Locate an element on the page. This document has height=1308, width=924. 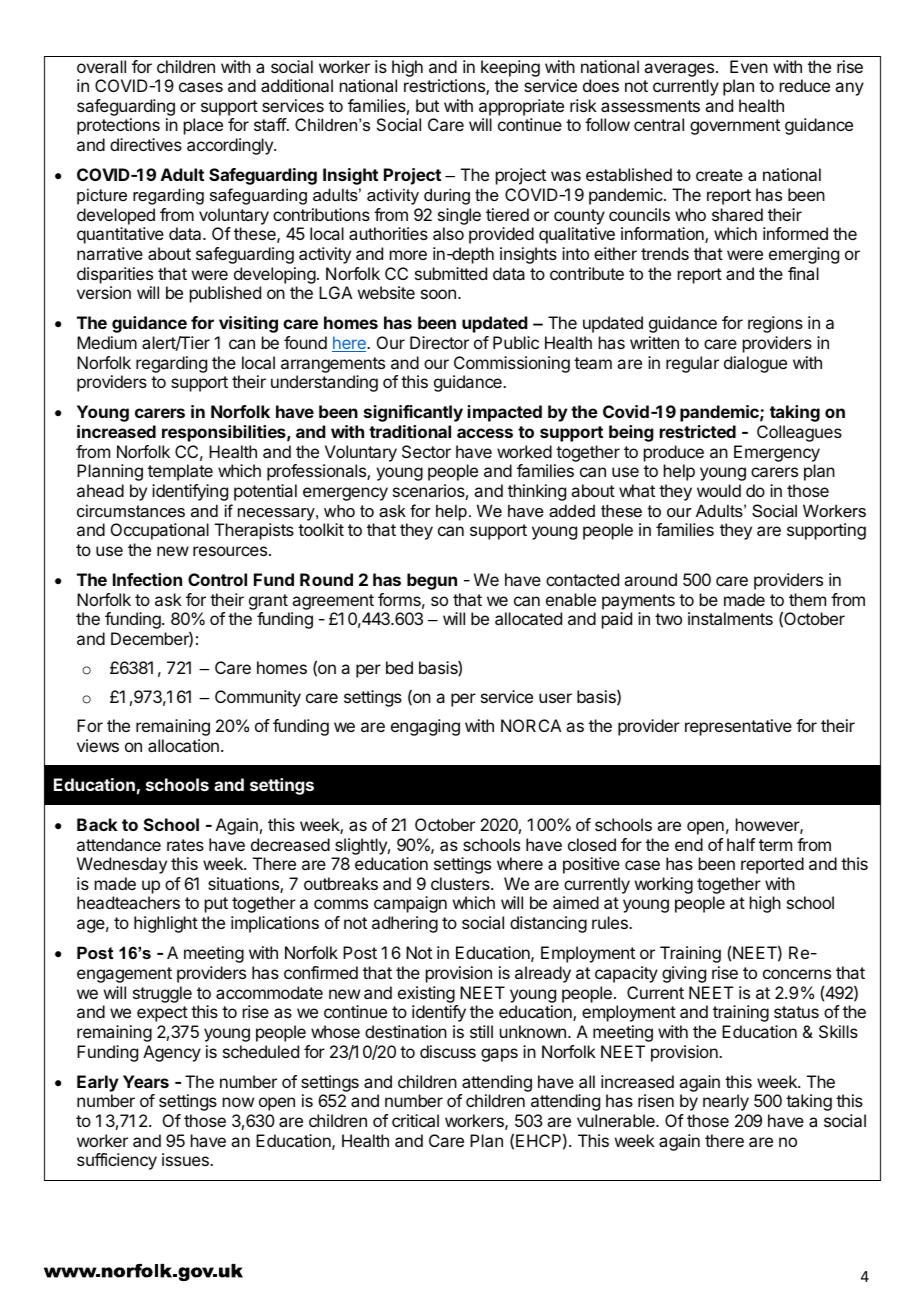
dialogue is located at coordinates (755, 364).
